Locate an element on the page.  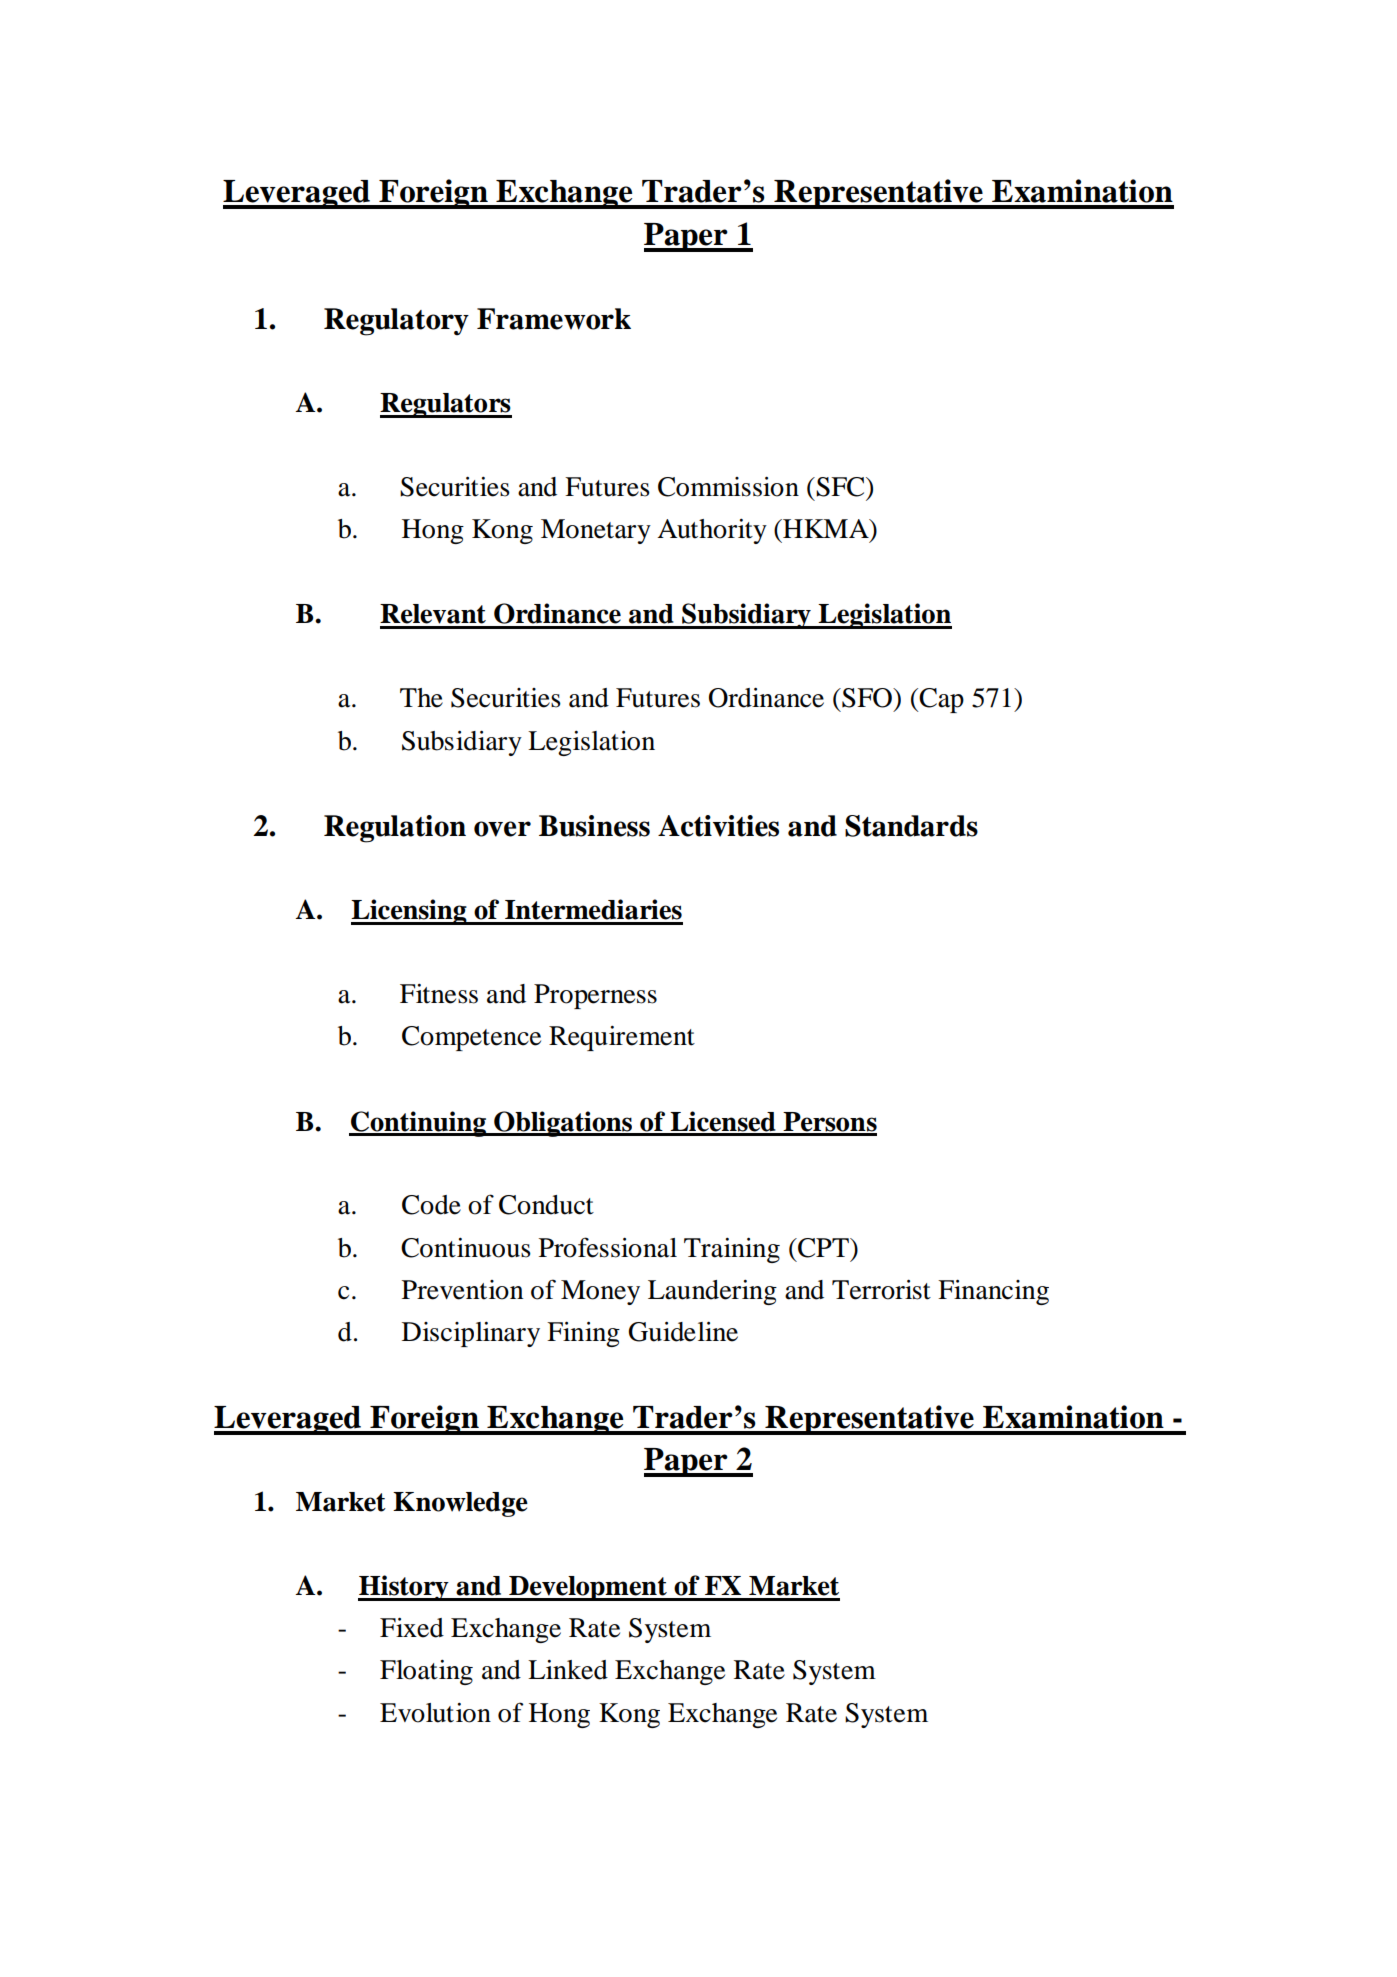
Activities is located at coordinates (718, 826).
